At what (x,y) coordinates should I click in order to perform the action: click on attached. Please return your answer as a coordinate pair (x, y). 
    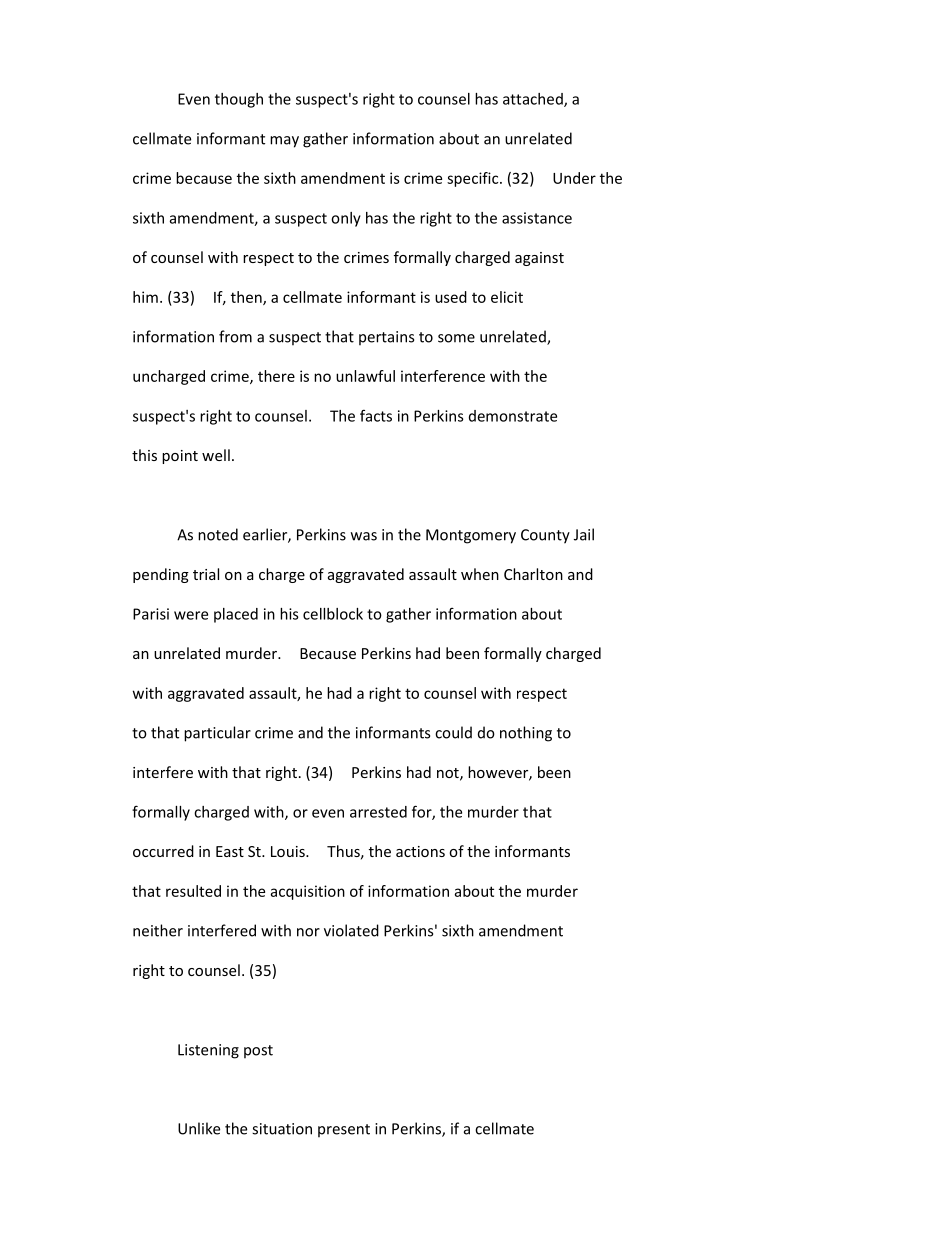
    Looking at the image, I should click on (534, 100).
